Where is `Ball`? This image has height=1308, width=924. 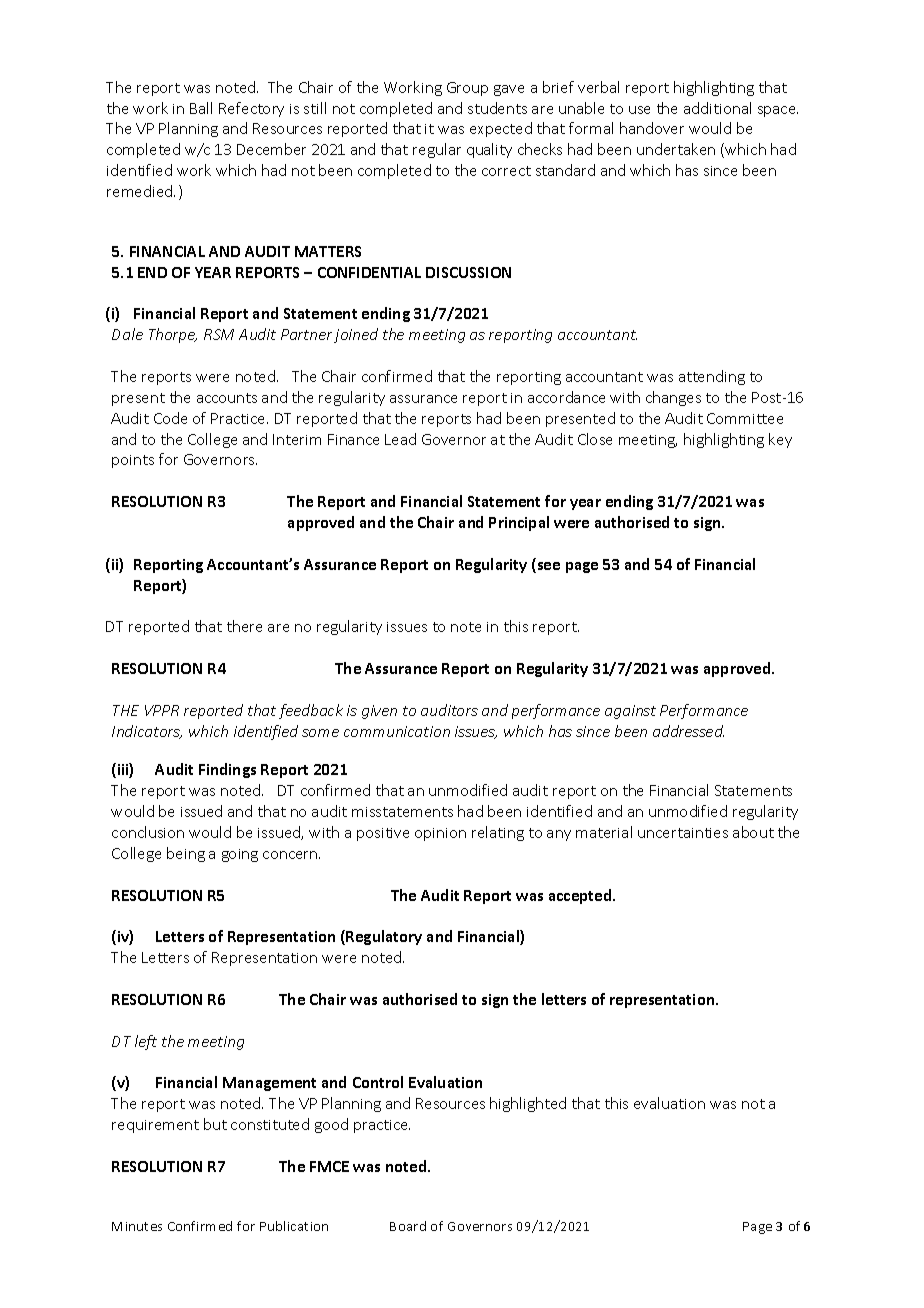 Ball is located at coordinates (201, 108).
